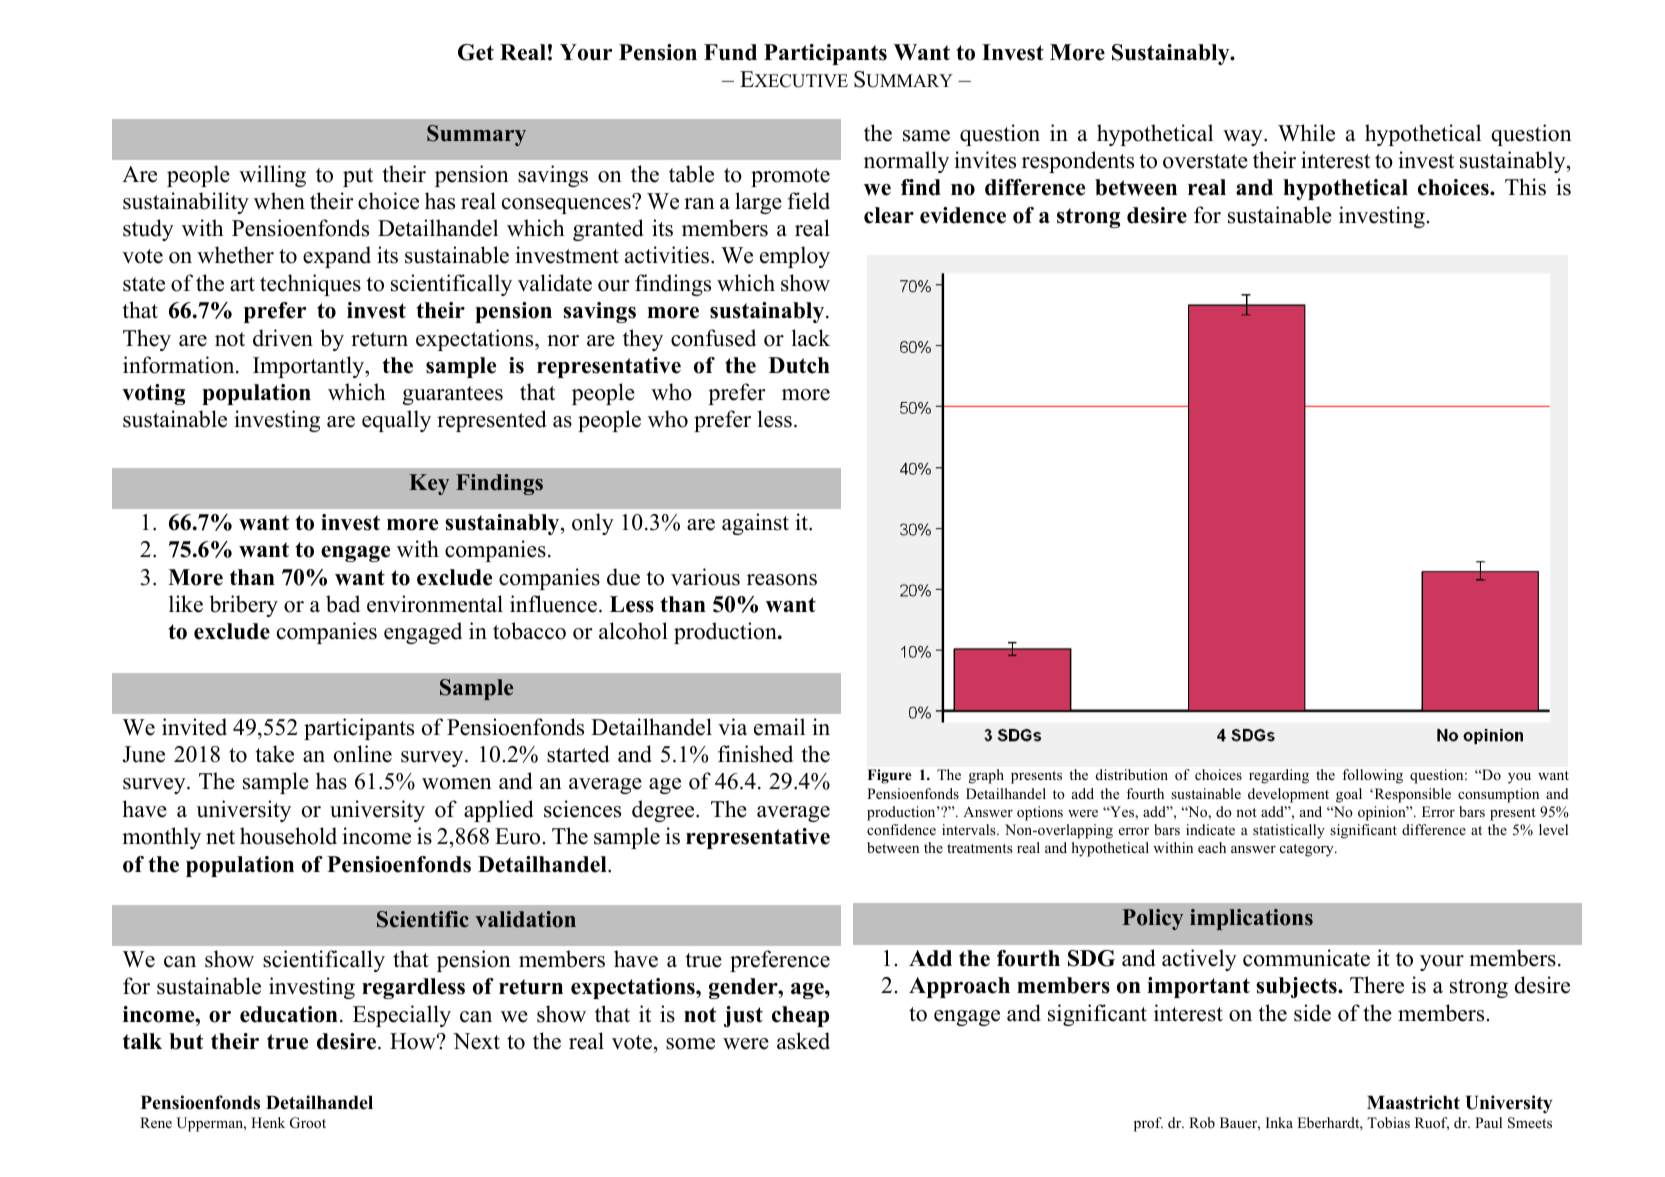  Describe the element at coordinates (755, 524) in the image. I see `against` at that location.
